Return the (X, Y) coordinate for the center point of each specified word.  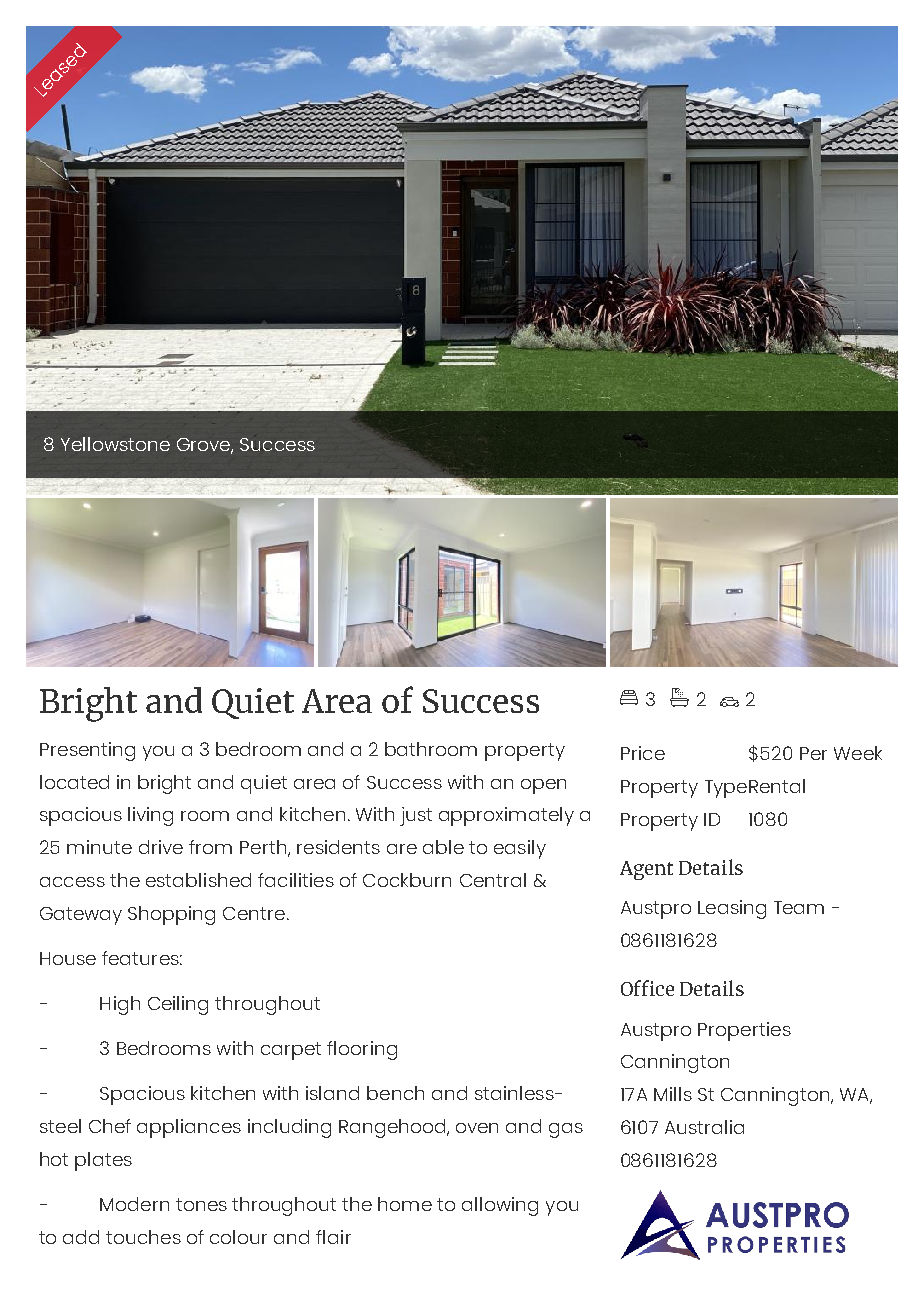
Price (643, 753)
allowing (500, 1206)
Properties (744, 1031)
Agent (646, 870)
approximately (506, 816)
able (443, 847)
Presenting (87, 751)
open (543, 786)
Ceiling (178, 1005)
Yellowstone (115, 444)
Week (858, 753)
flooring (362, 1050)
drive (161, 847)
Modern (134, 1204)
